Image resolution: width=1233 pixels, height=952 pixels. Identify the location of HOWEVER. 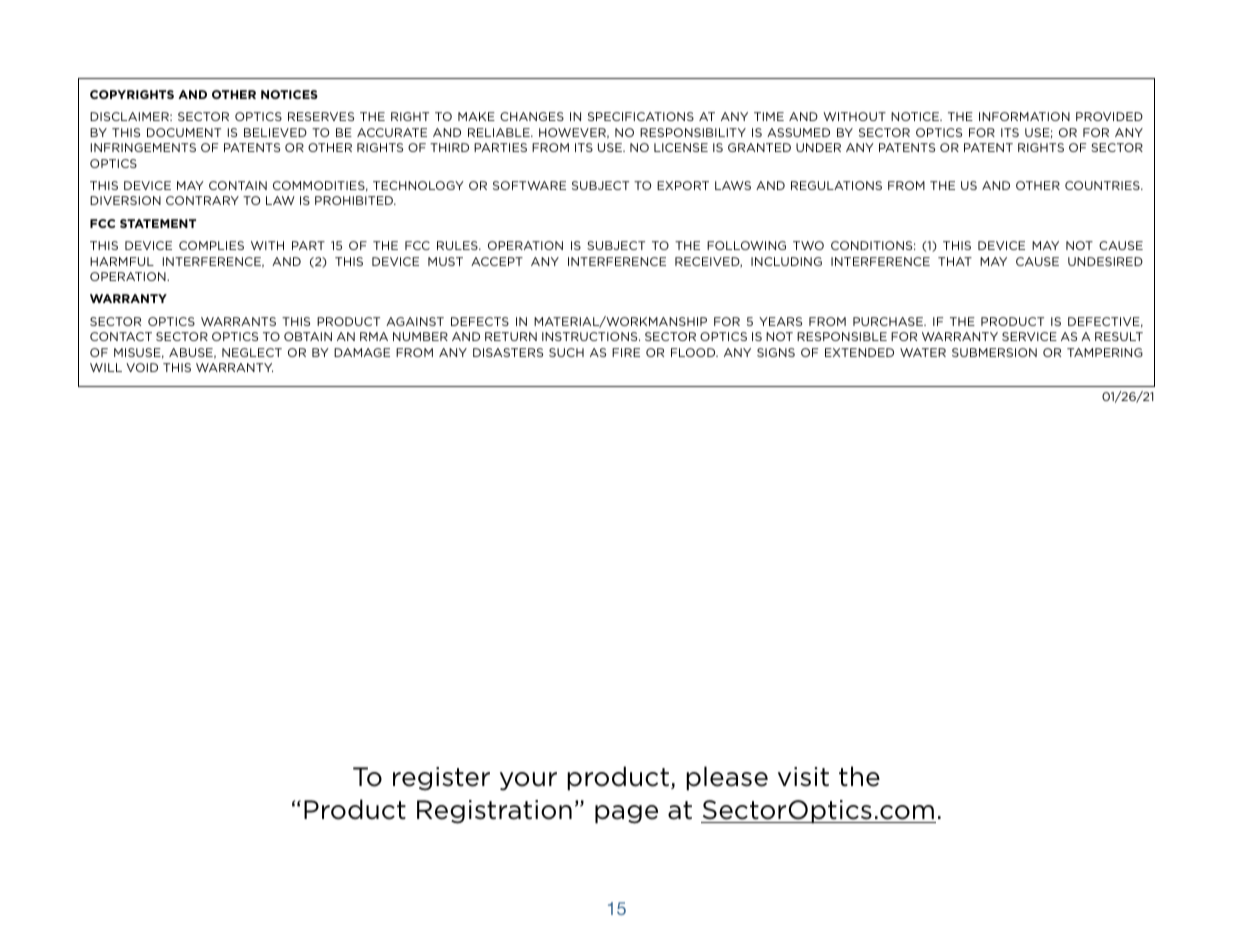
(574, 133).
